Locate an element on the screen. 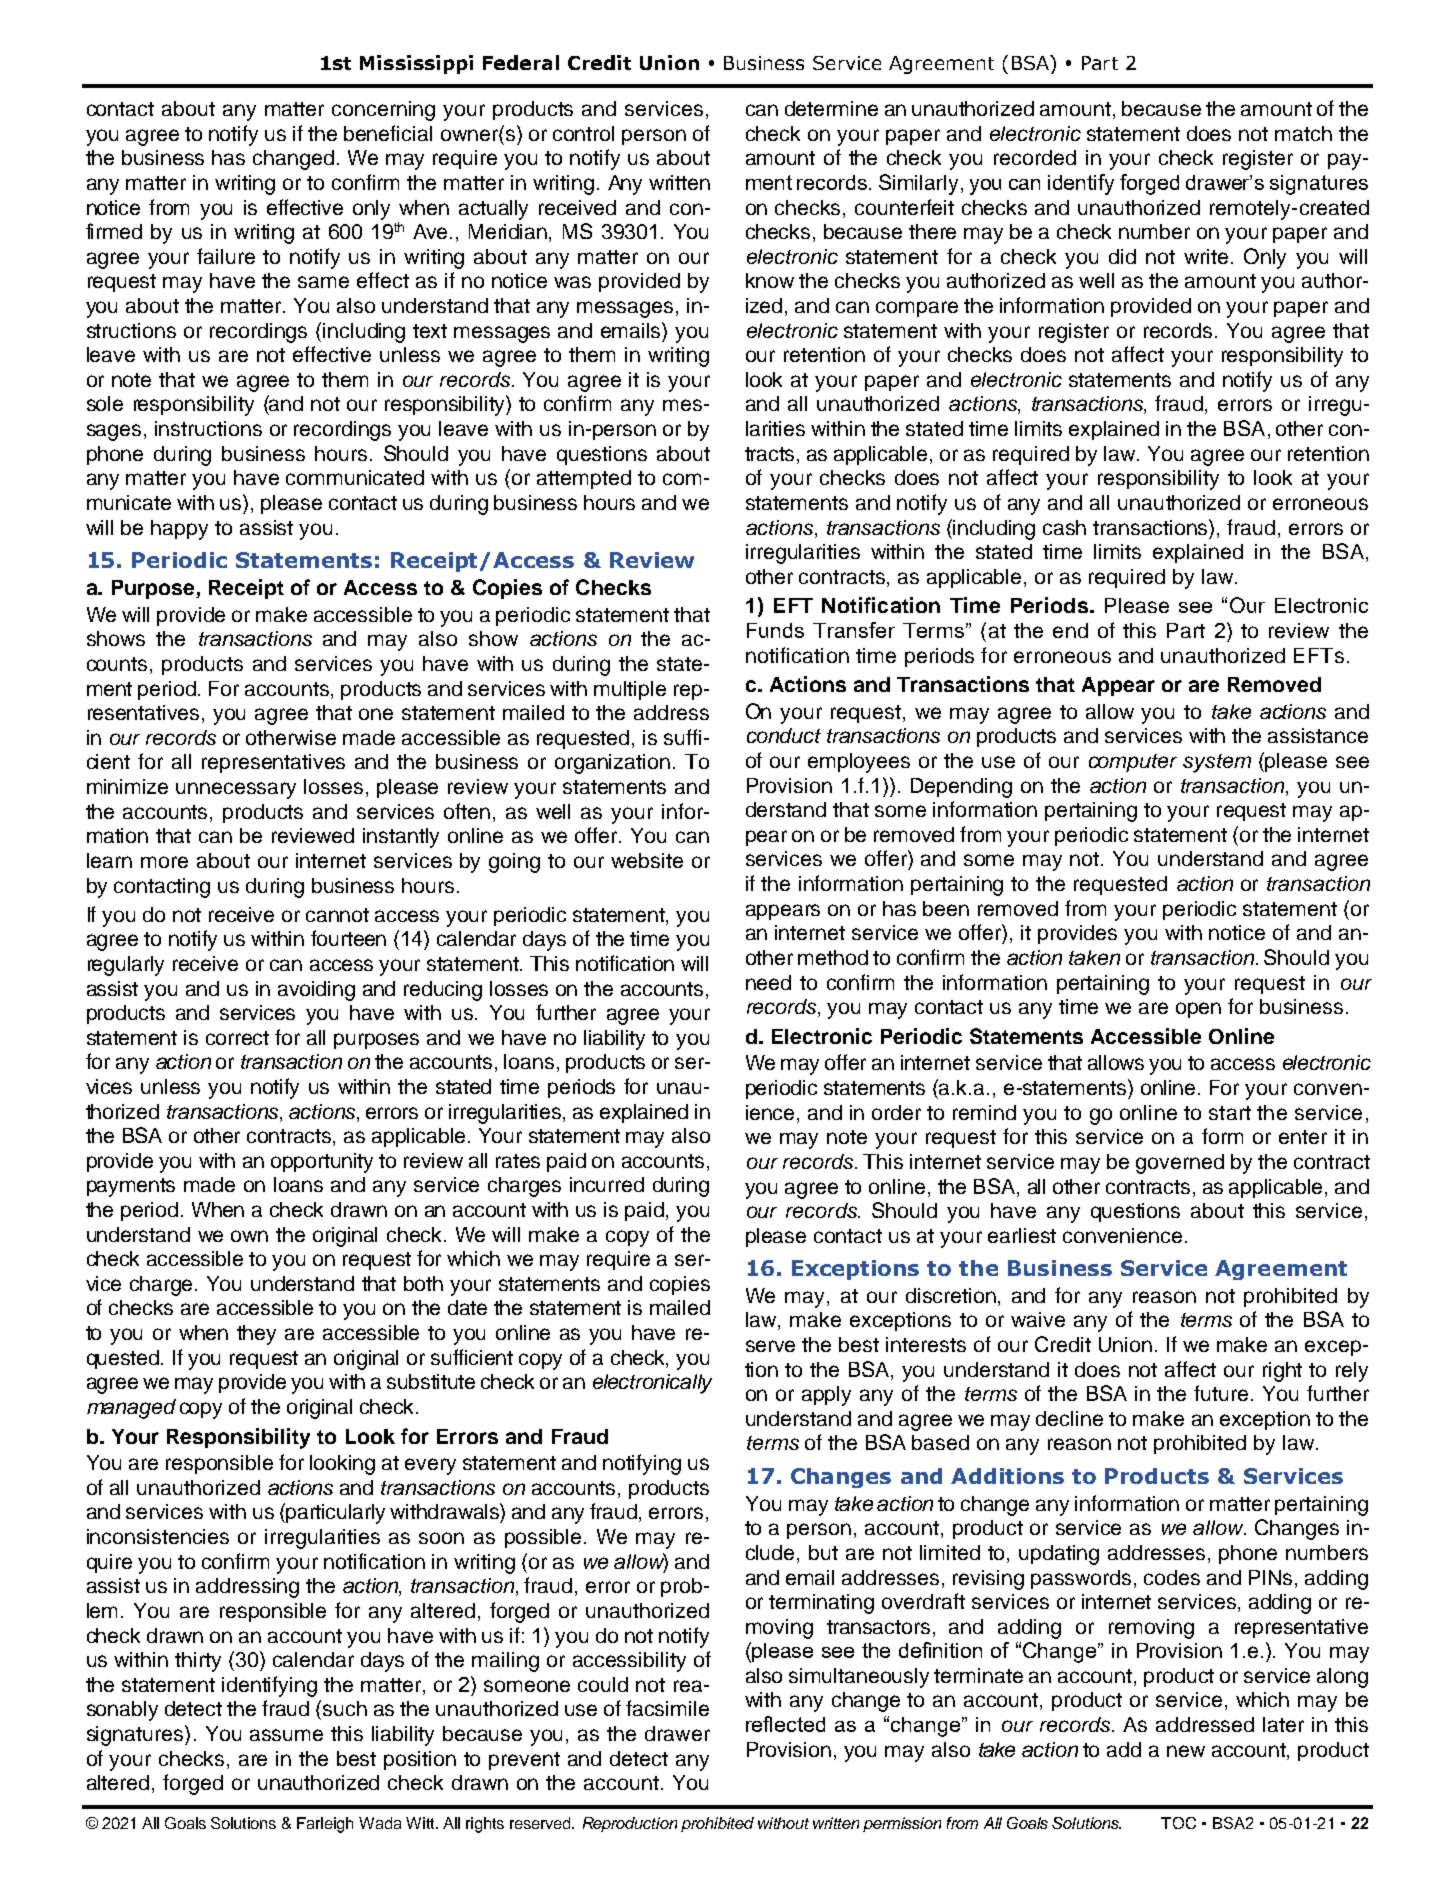  reflected is located at coordinates (785, 1724).
